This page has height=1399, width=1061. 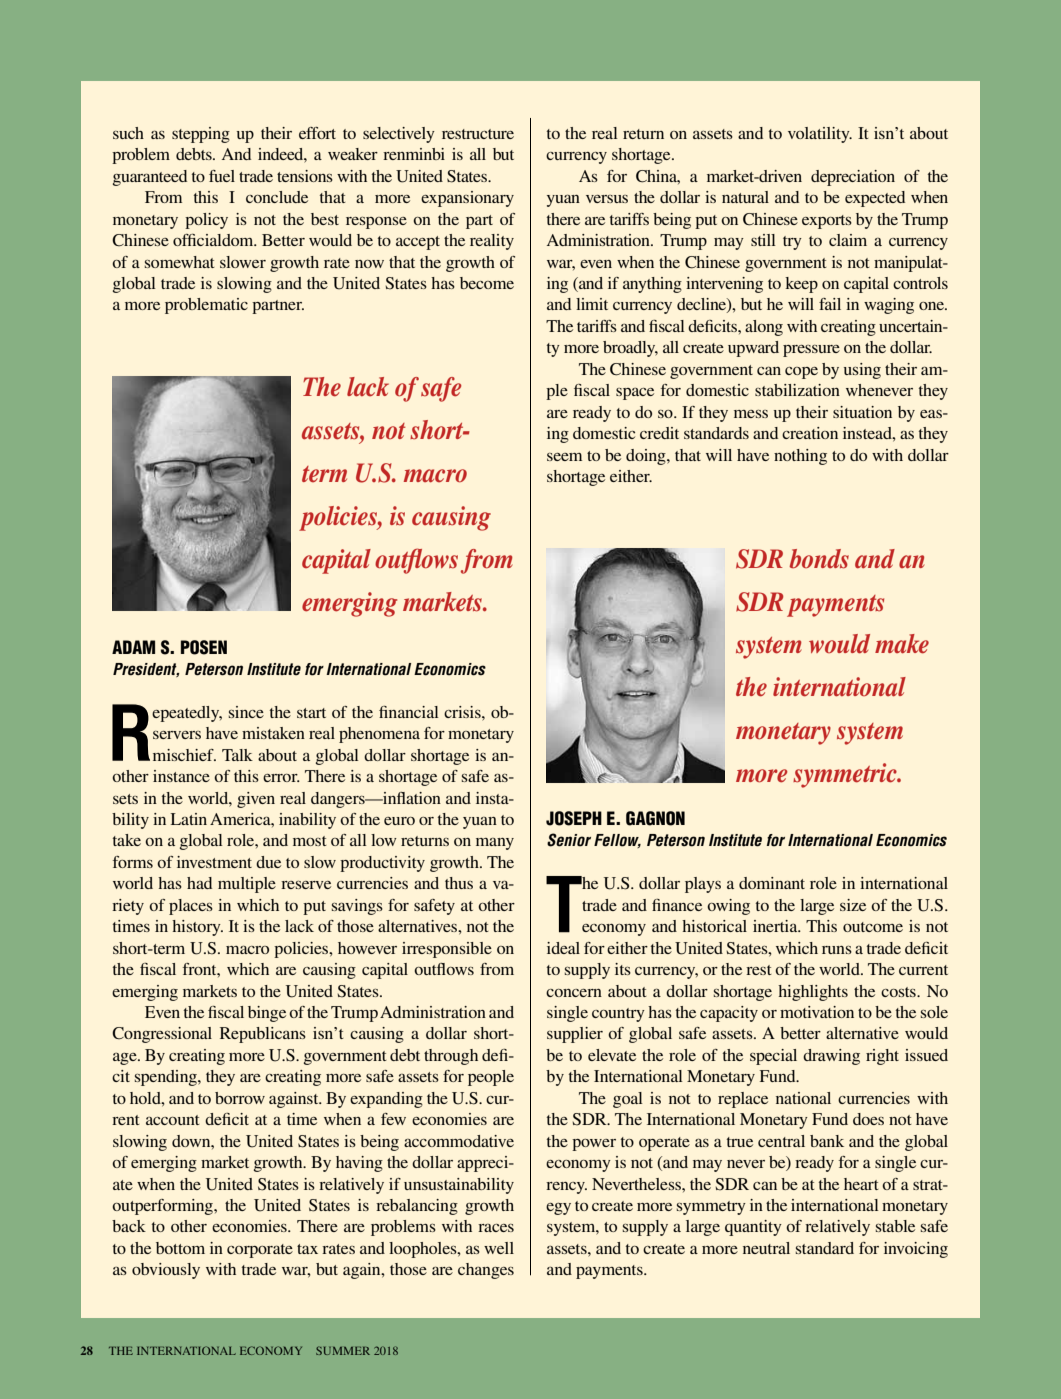 What do you see at coordinates (133, 647) in the page?
I see `Adam` at bounding box center [133, 647].
